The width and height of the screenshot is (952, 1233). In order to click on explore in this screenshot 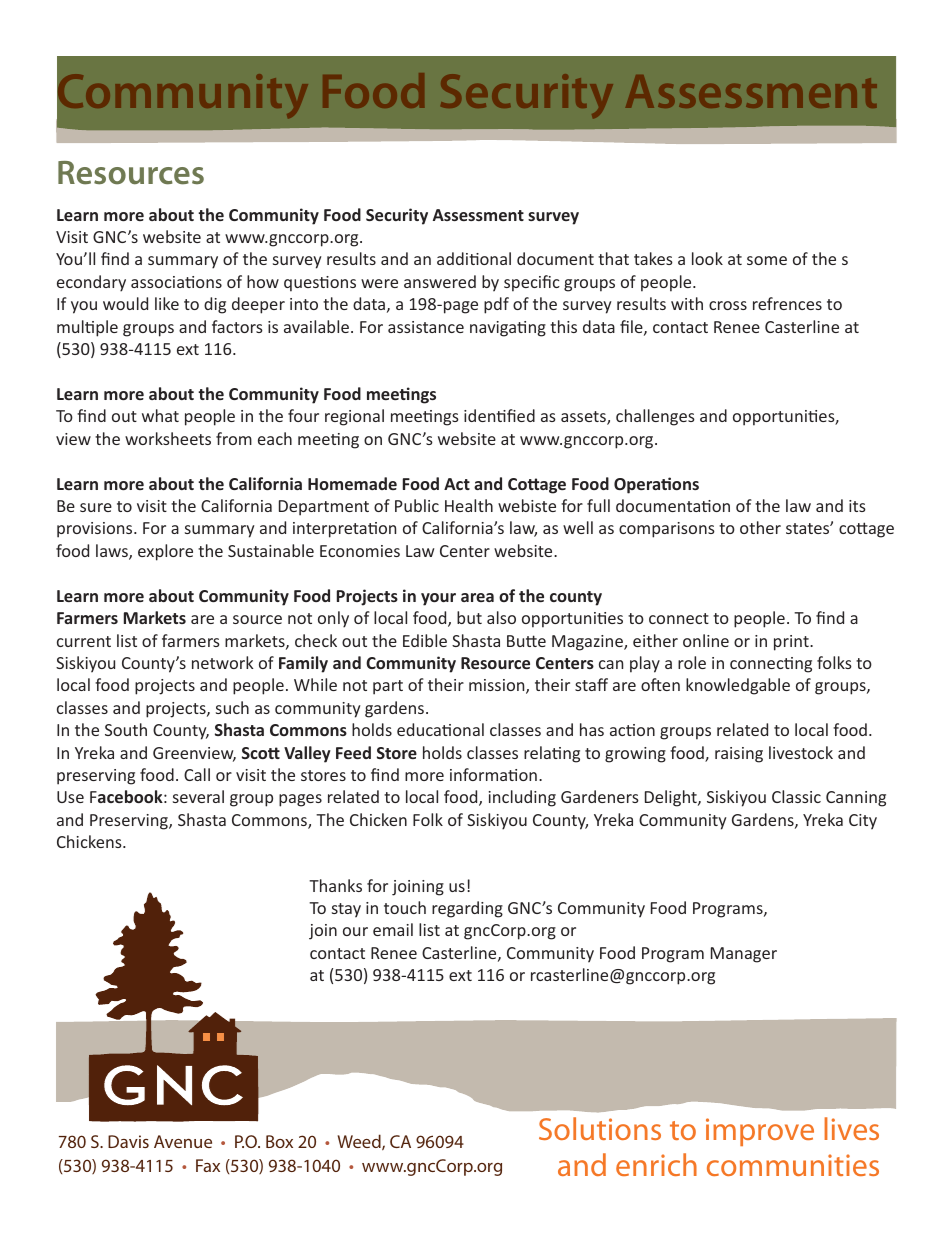, I will do `click(165, 552)`.
